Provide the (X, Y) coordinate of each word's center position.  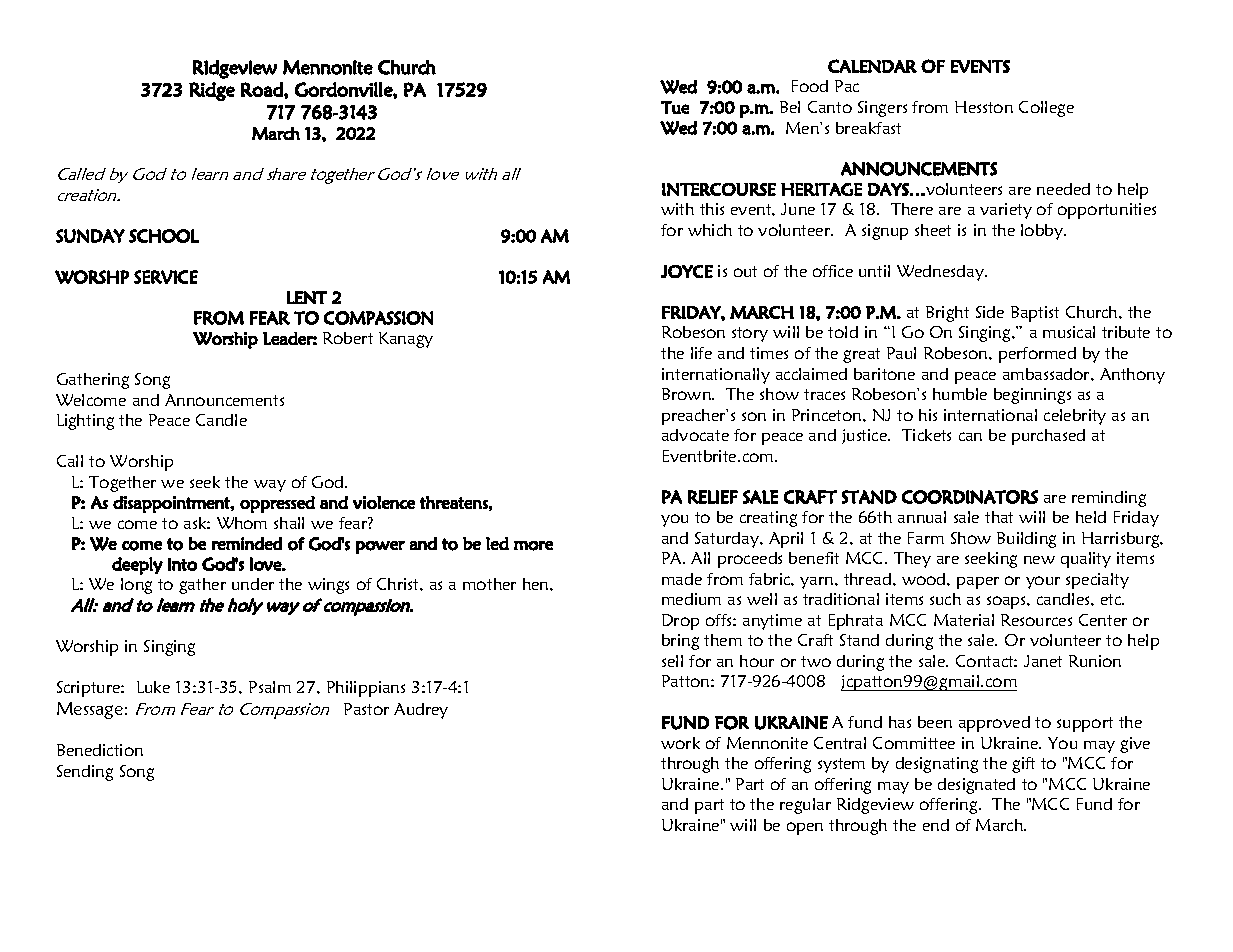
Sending (85, 773)
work (680, 743)
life (701, 353)
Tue (675, 107)
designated (976, 786)
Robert (348, 338)
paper (978, 583)
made (682, 579)
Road (263, 89)
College (1046, 109)
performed (1037, 355)
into (182, 564)
